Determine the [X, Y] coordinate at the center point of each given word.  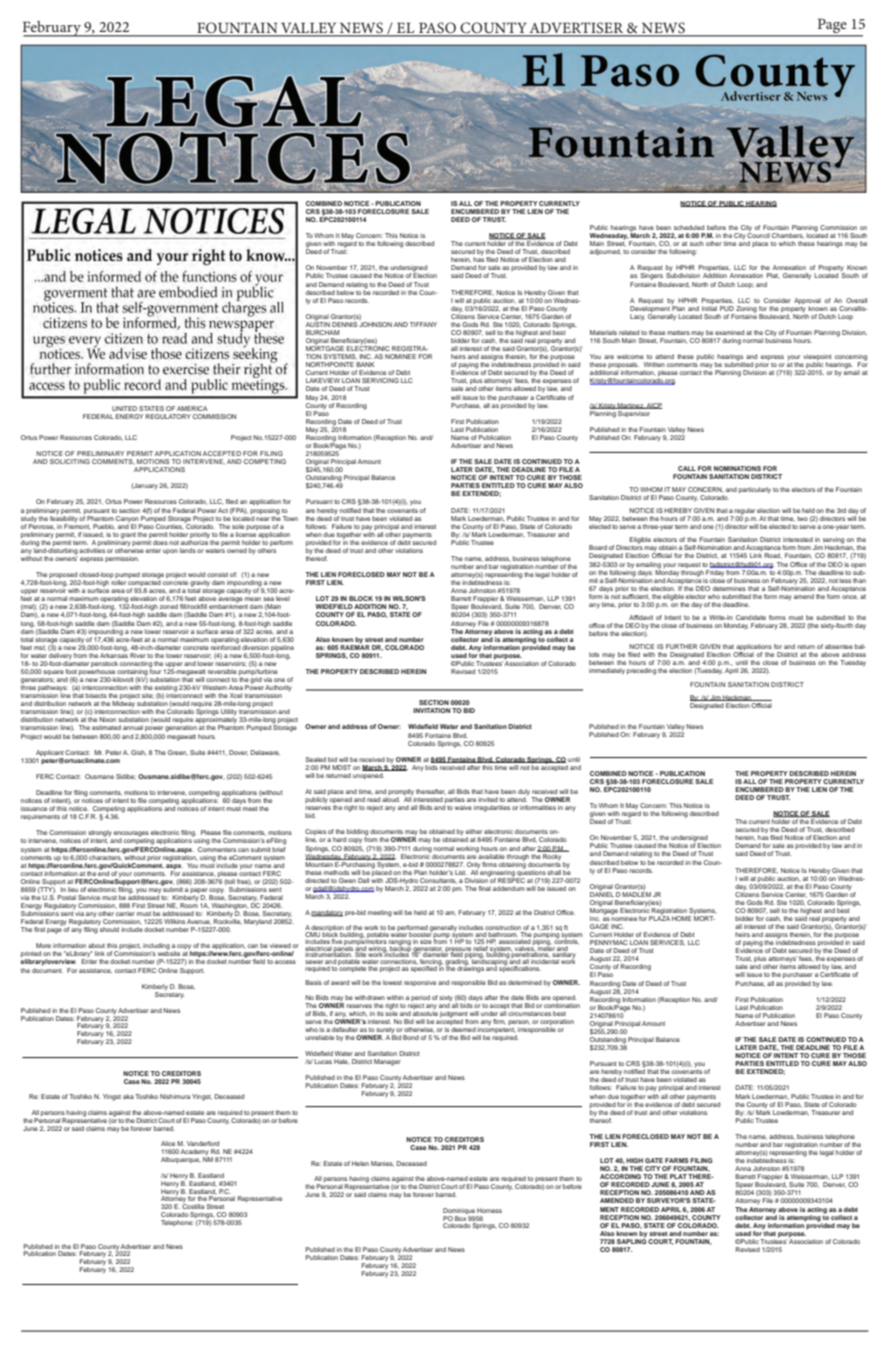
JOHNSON [375, 323]
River [138, 655]
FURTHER [681, 646]
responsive [420, 983]
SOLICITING [70, 461]
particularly [755, 490]
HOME [681, 918]
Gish [139, 752]
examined [729, 332]
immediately [607, 671]
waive [463, 807]
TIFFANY [423, 324]
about [96, 945]
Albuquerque [181, 1160]
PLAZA [659, 917]
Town [290, 518]
